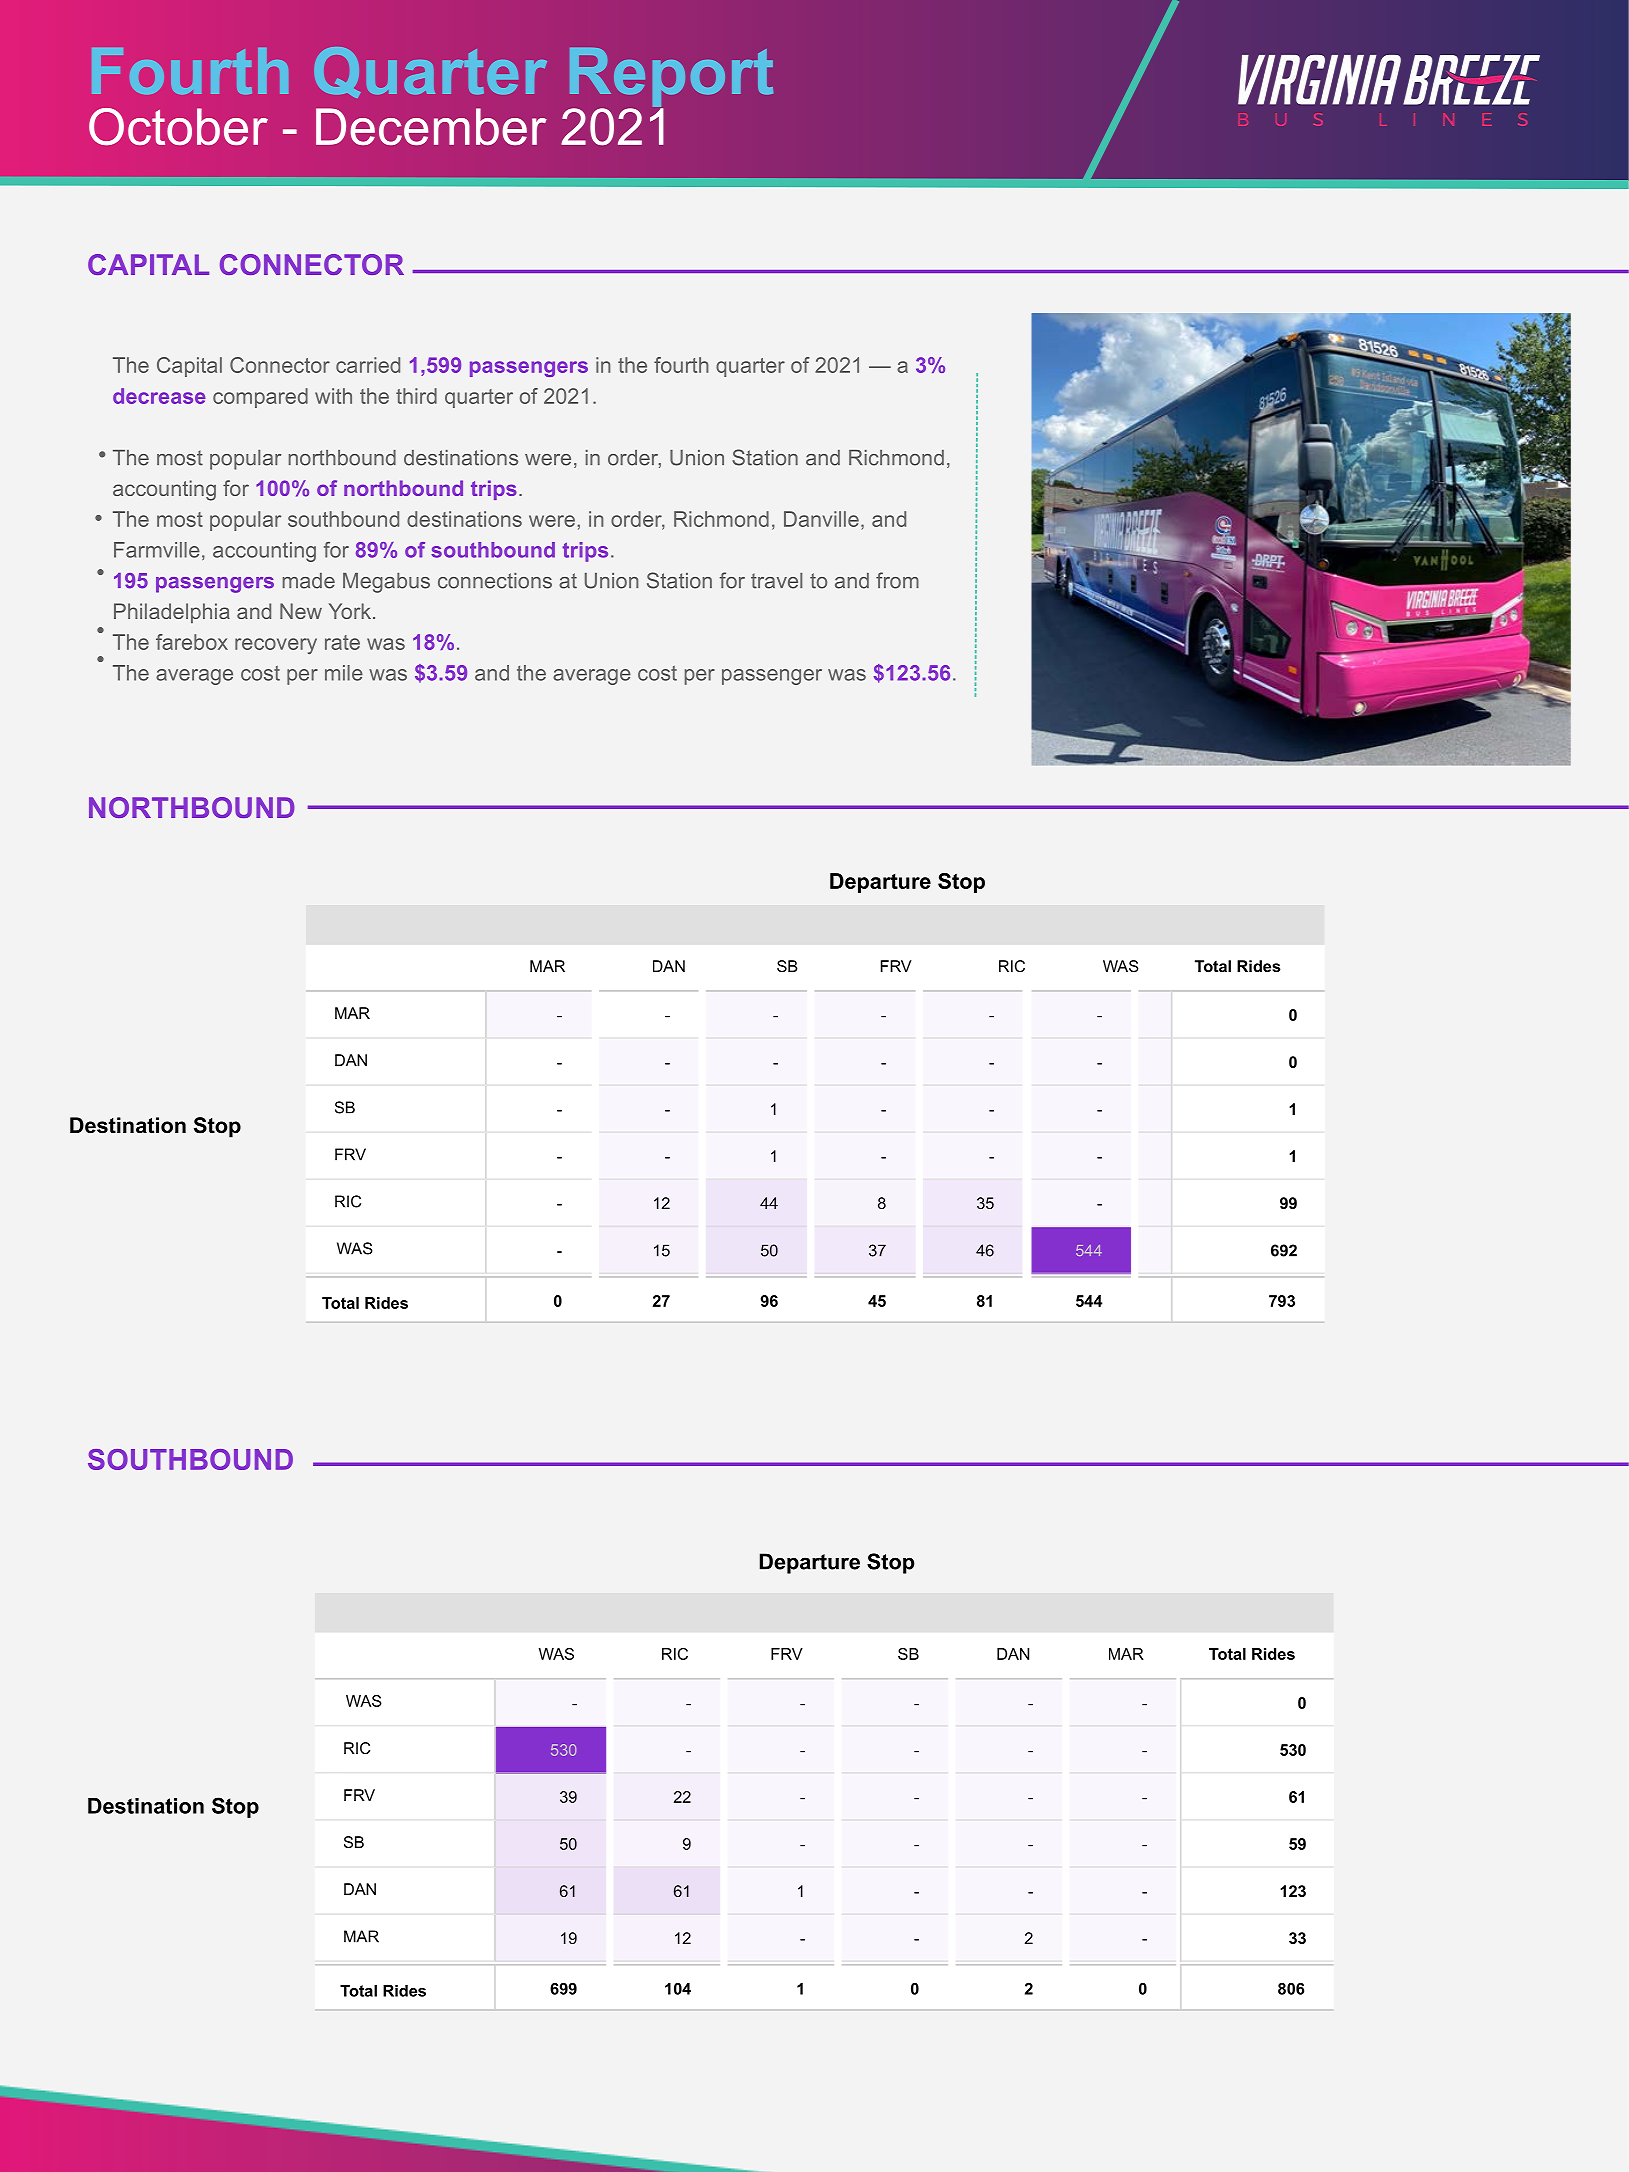 The image size is (1629, 2172). I want to click on third, so click(416, 396).
